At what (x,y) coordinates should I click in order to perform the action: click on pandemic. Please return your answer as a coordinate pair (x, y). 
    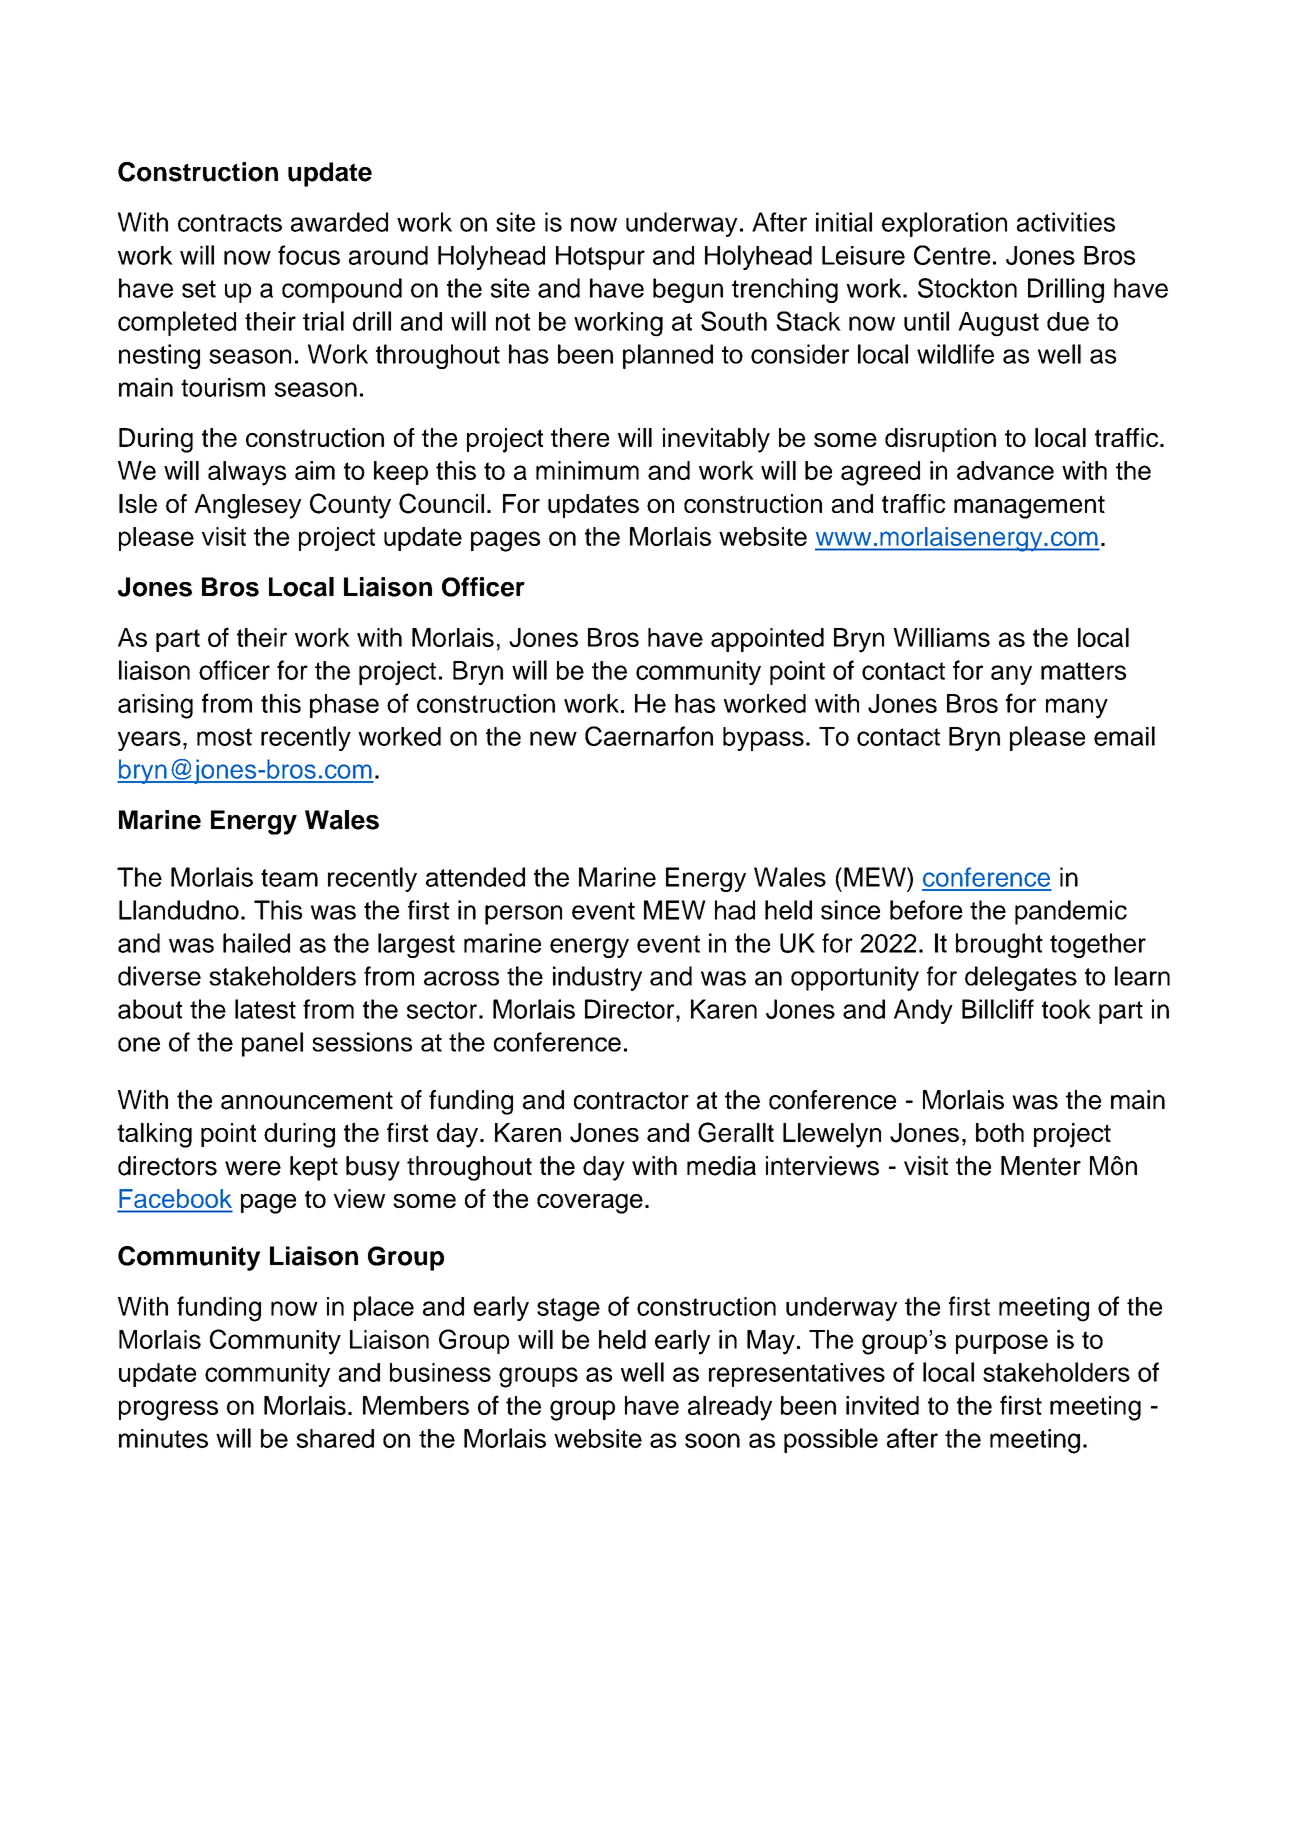
    Looking at the image, I should click on (1071, 912).
